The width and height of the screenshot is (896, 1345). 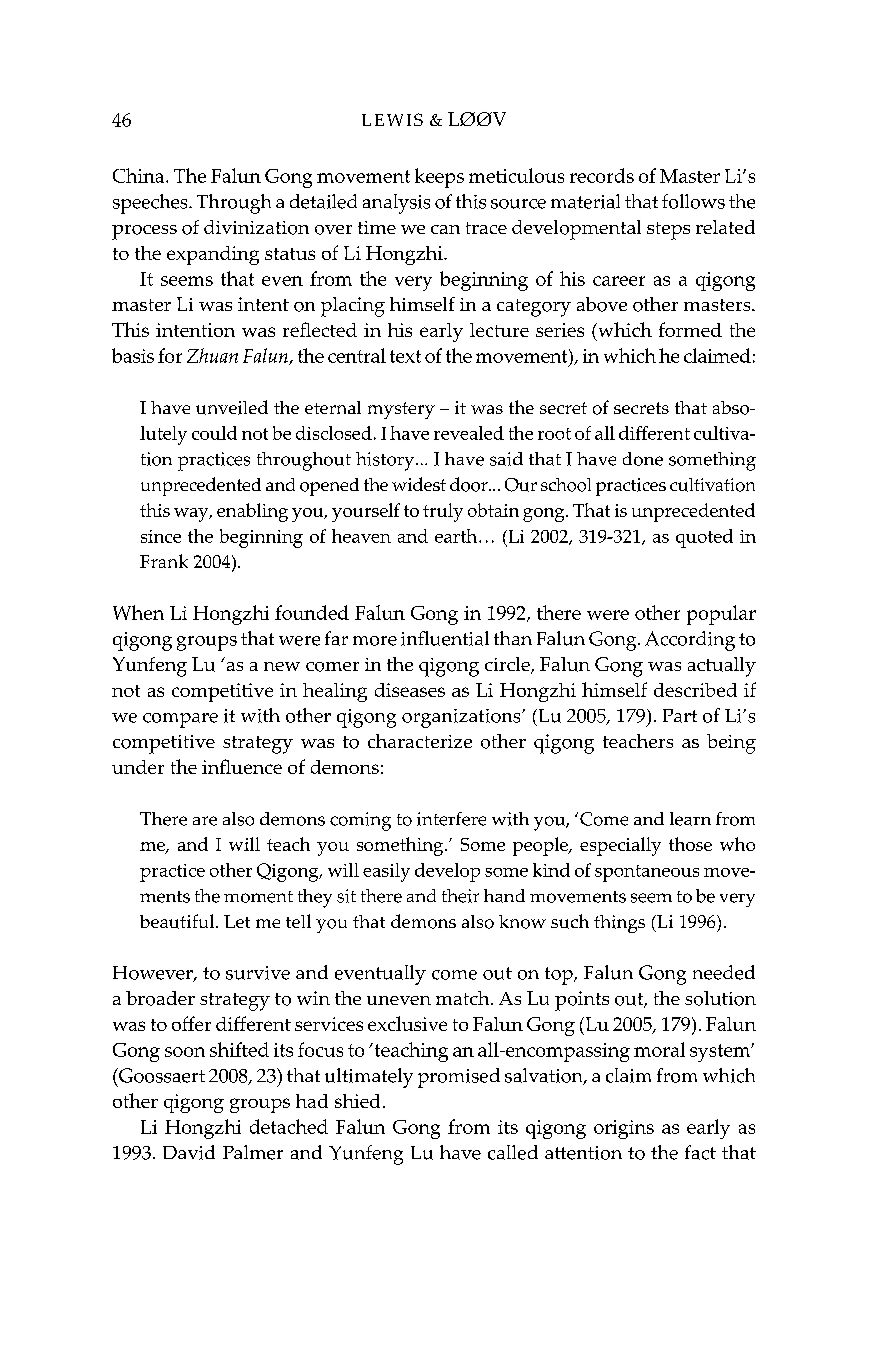 I want to click on follows, so click(x=693, y=201).
